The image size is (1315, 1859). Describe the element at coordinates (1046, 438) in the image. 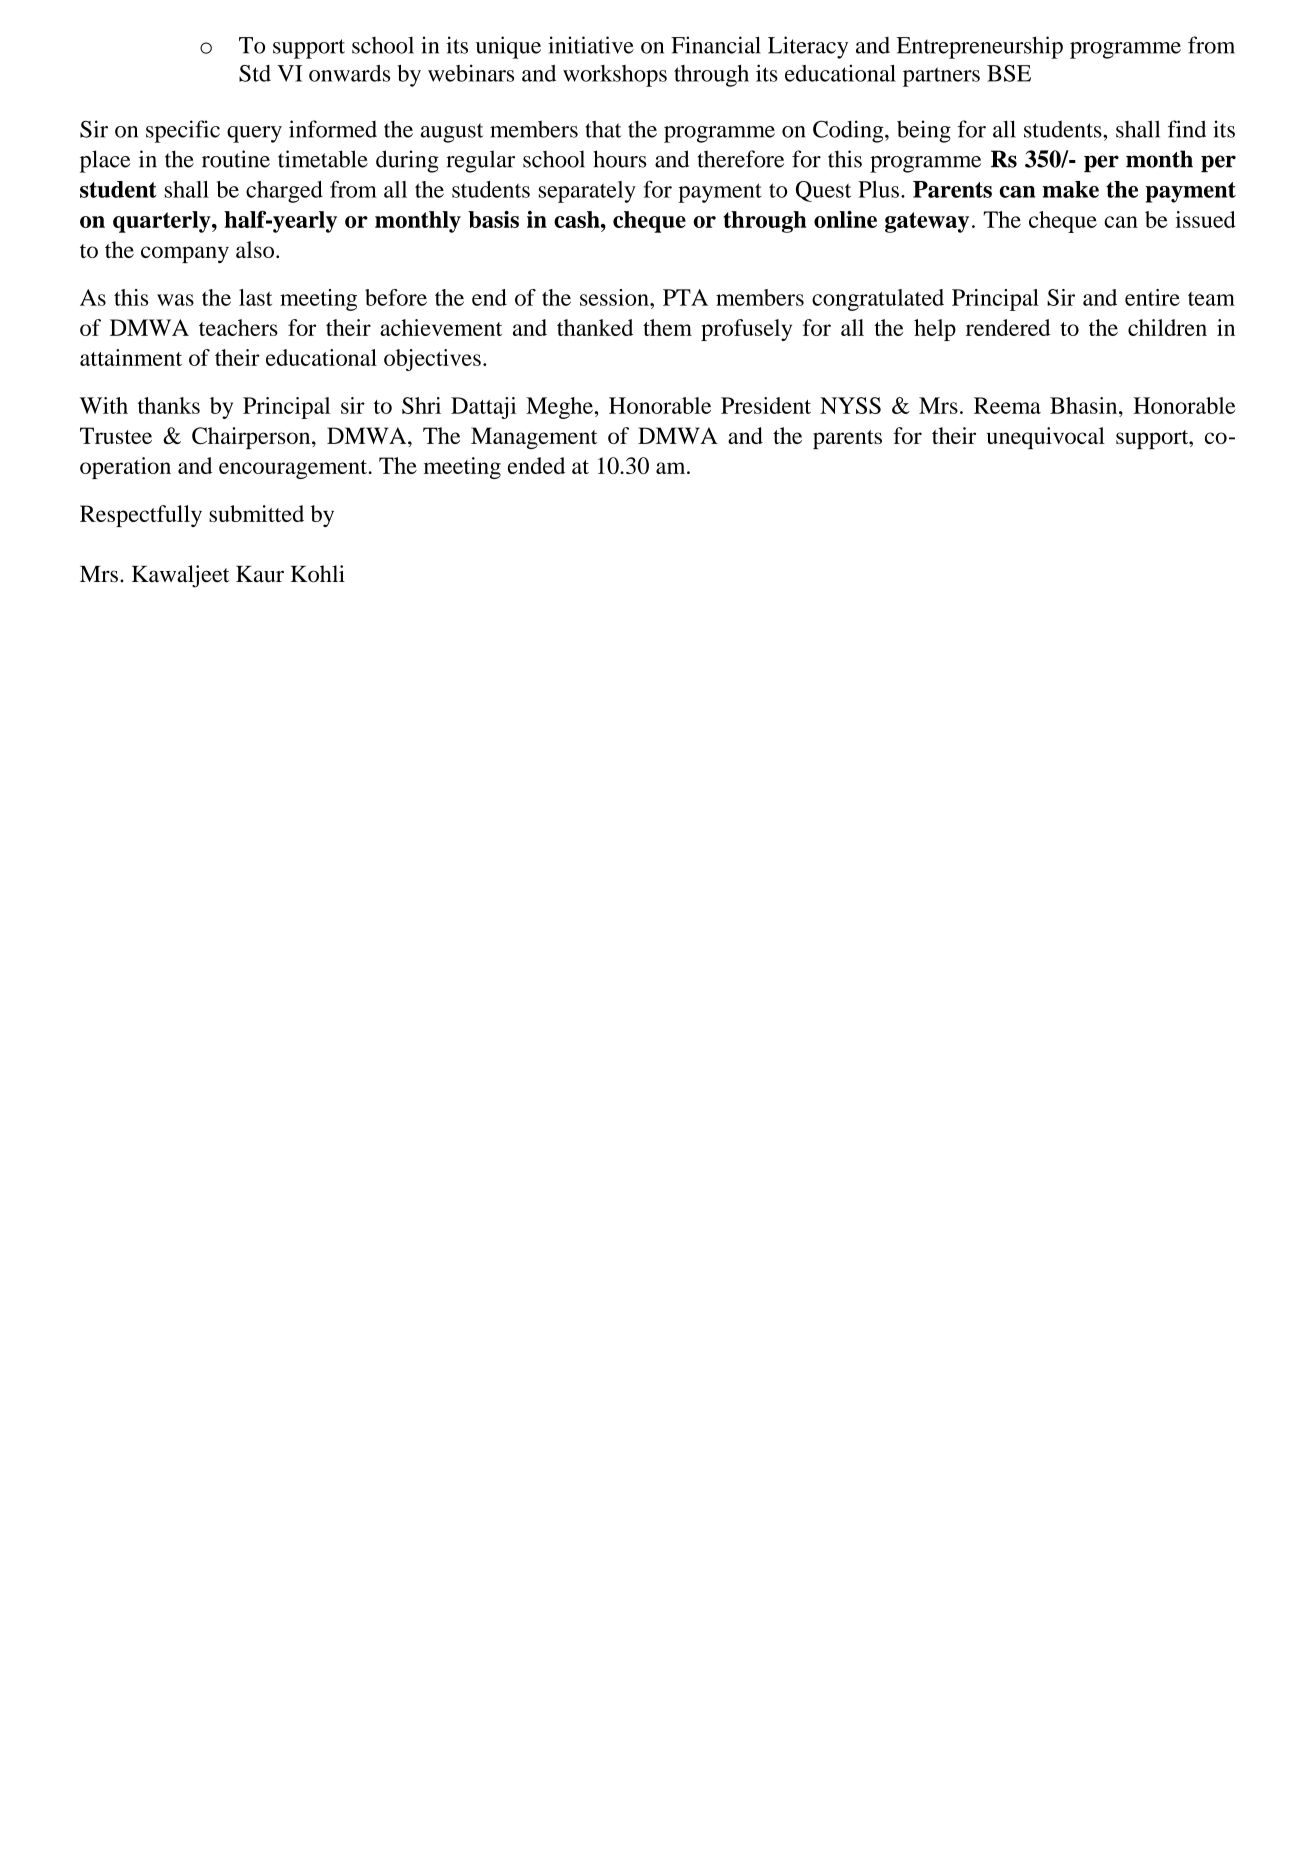

I see `unequivocal` at that location.
